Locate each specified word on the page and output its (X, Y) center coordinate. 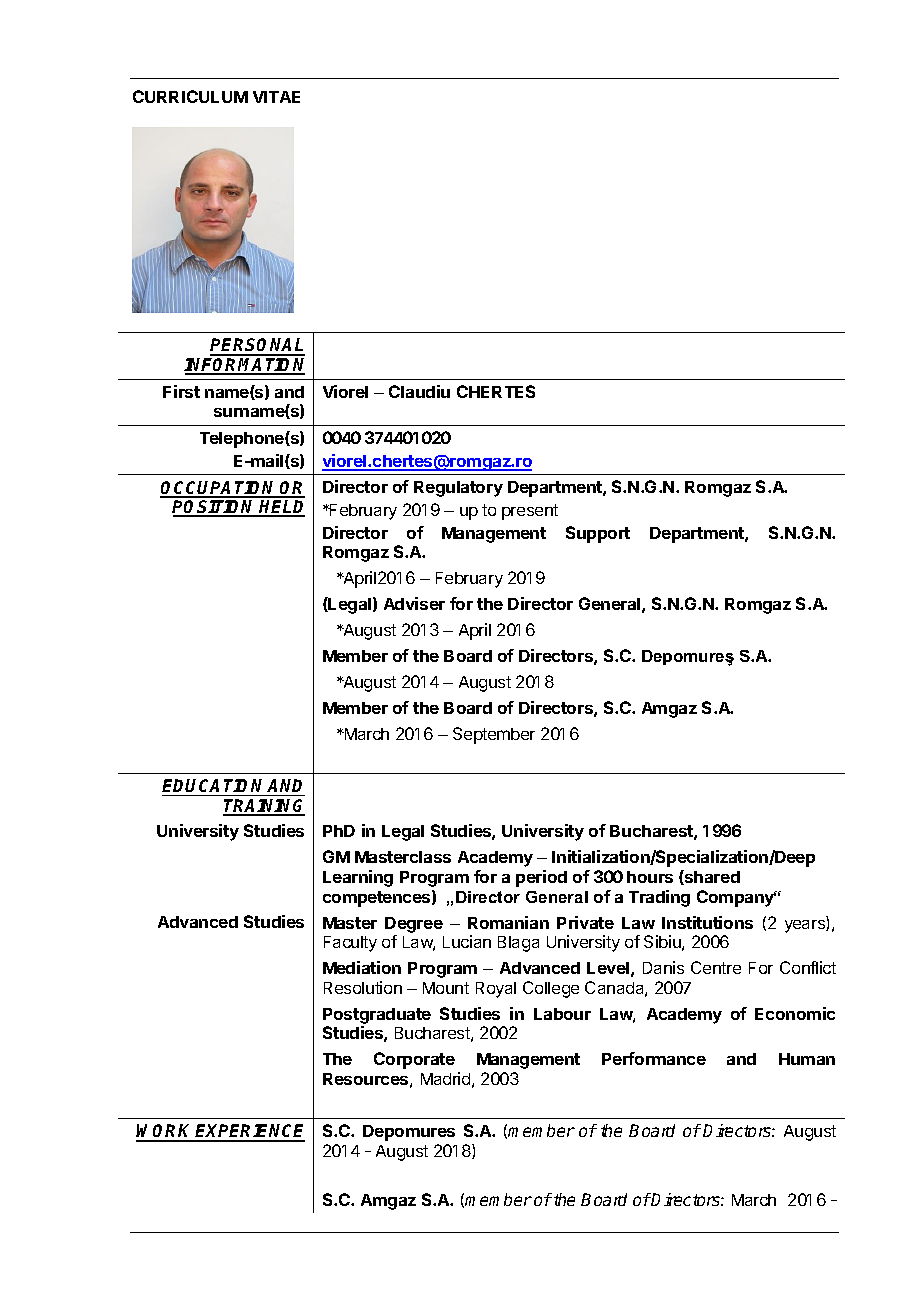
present (530, 512)
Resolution (363, 987)
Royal (496, 990)
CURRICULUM (190, 96)
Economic (795, 1013)
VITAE (276, 97)
